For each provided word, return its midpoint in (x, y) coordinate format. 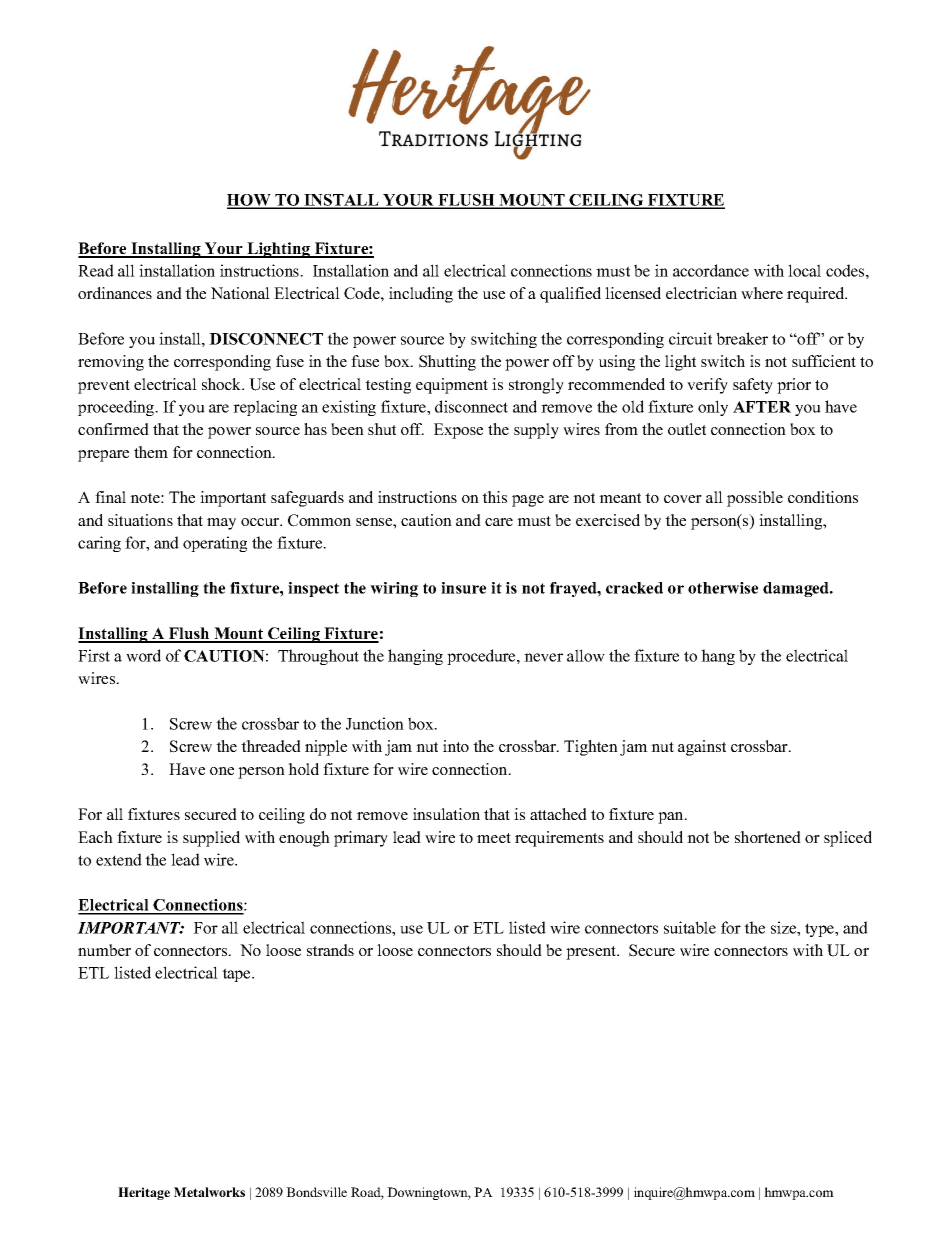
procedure (482, 657)
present (592, 953)
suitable (690, 927)
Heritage (144, 1193)
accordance (711, 270)
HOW (250, 201)
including (421, 295)
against (702, 748)
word (143, 655)
